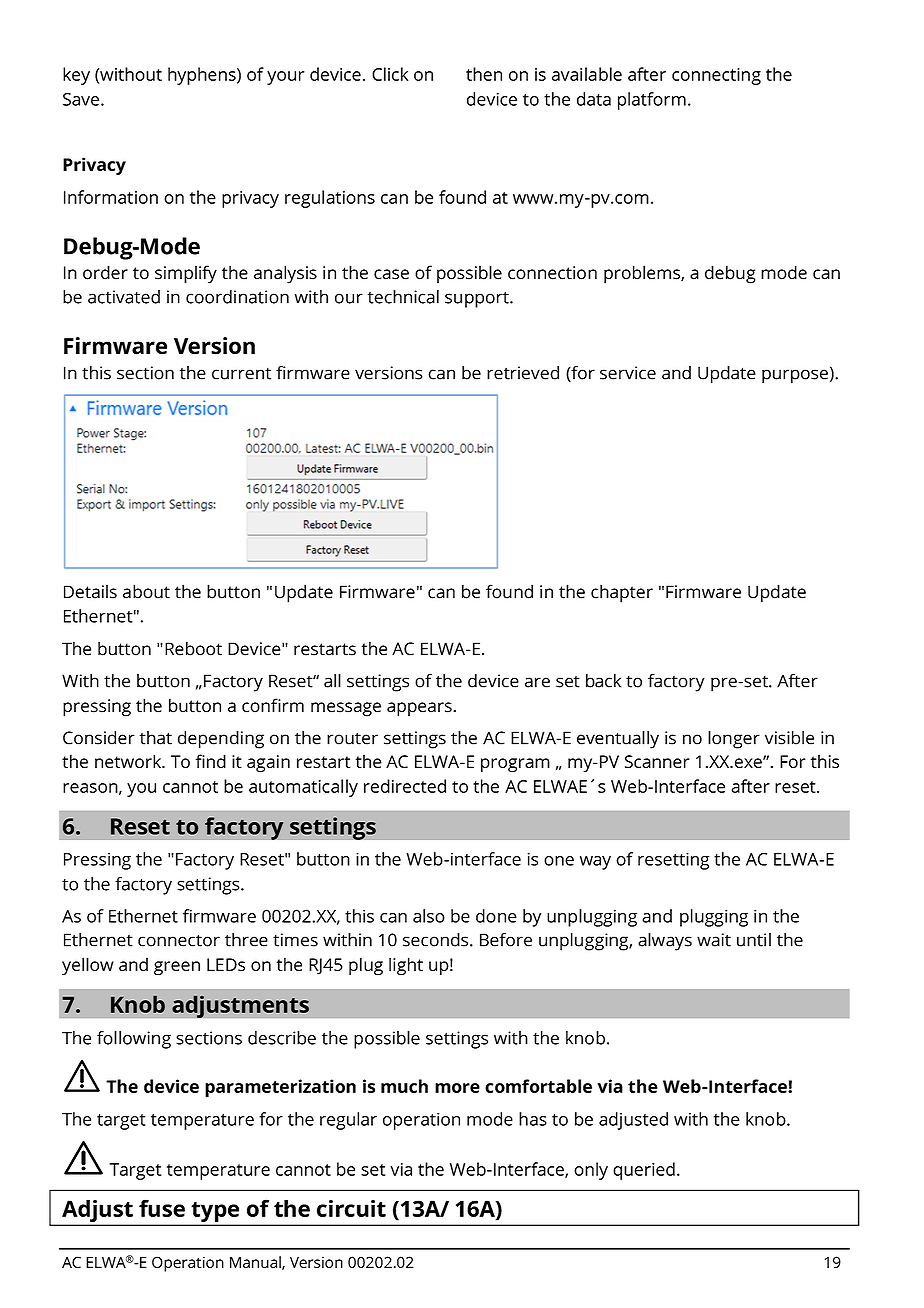 Image resolution: width=924 pixels, height=1308 pixels. Describe the element at coordinates (162, 1208) in the image. I see `fuse` at that location.
